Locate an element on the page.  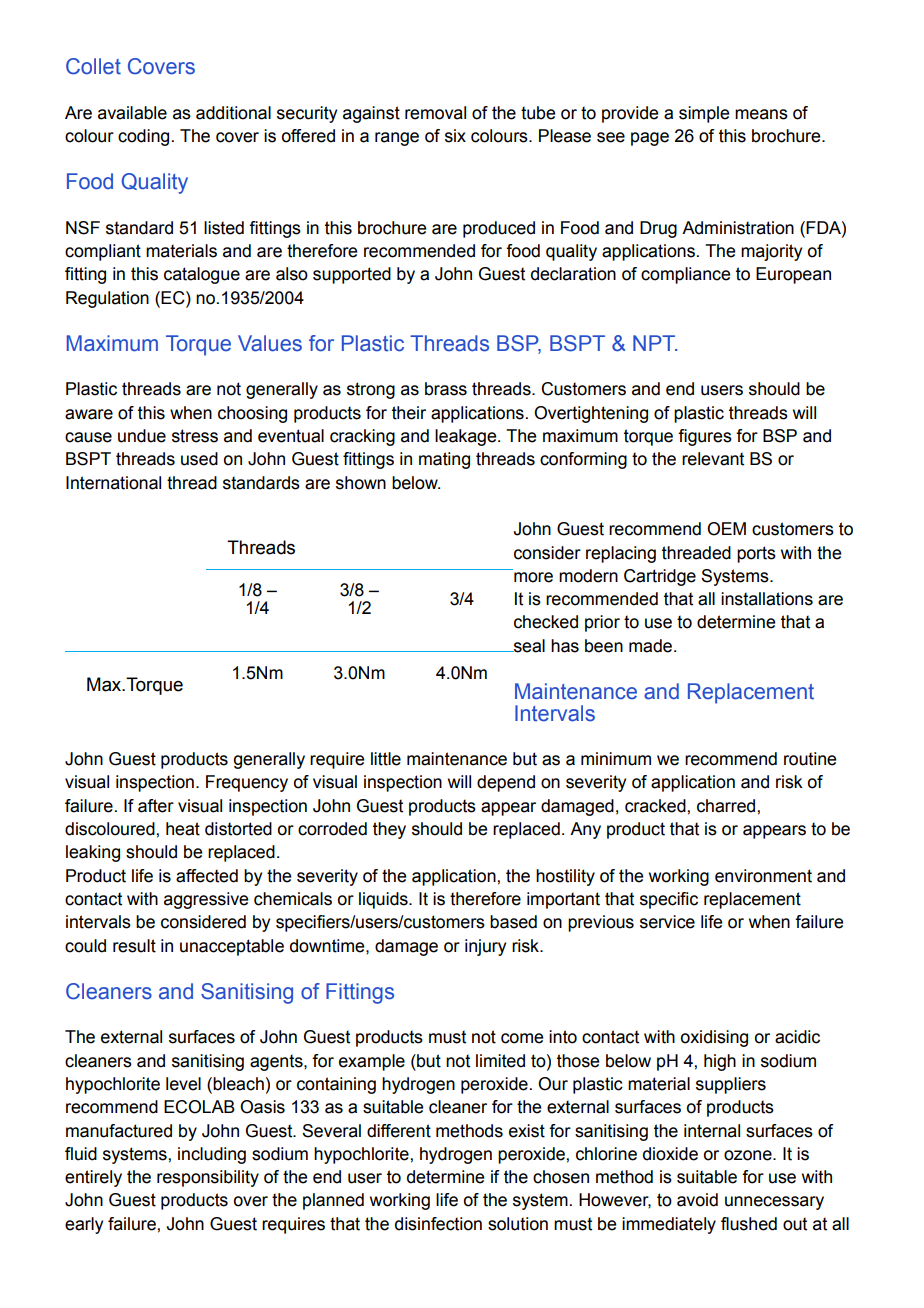
removal is located at coordinates (435, 113).
